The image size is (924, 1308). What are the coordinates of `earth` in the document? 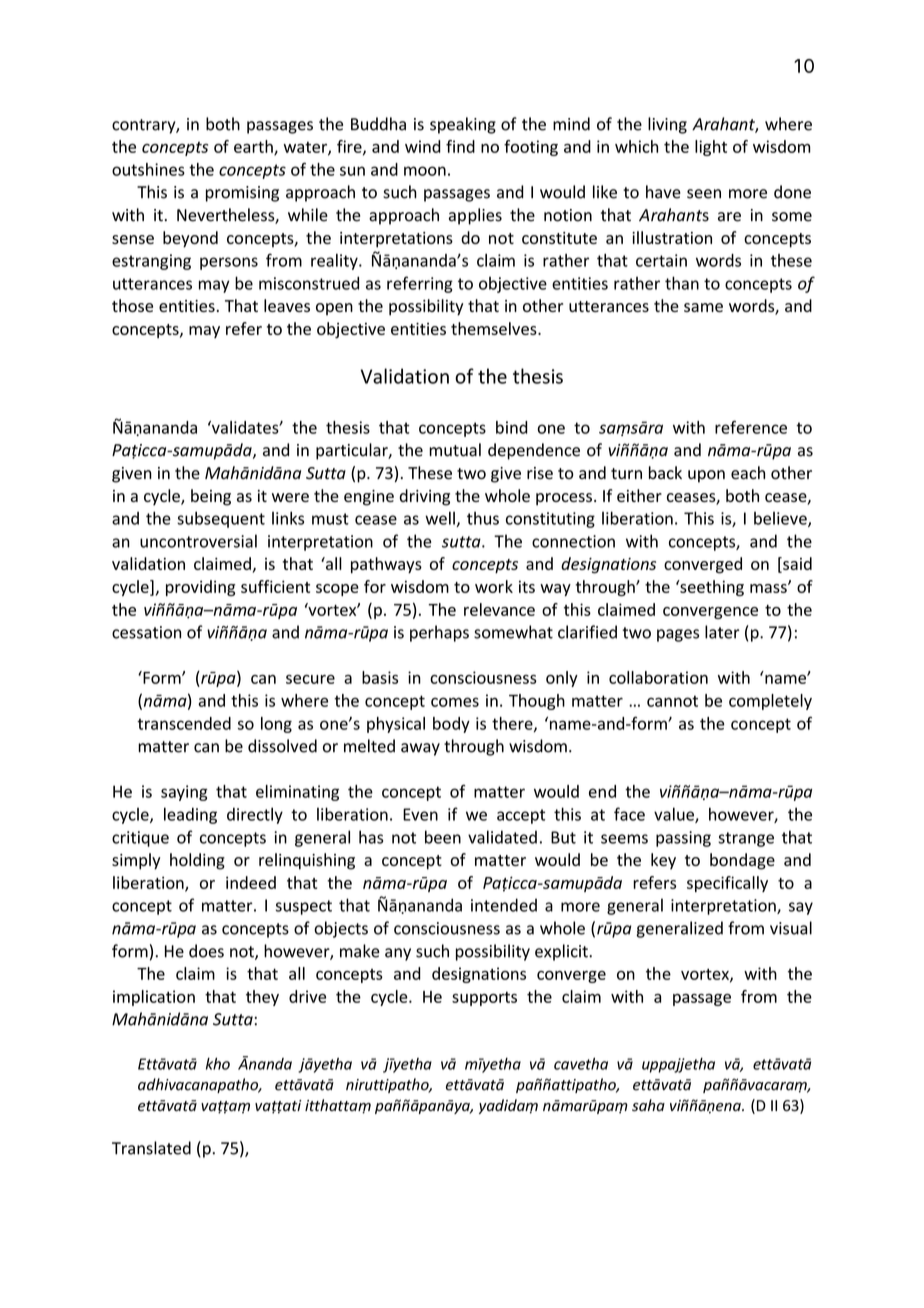 It's located at (254, 147).
